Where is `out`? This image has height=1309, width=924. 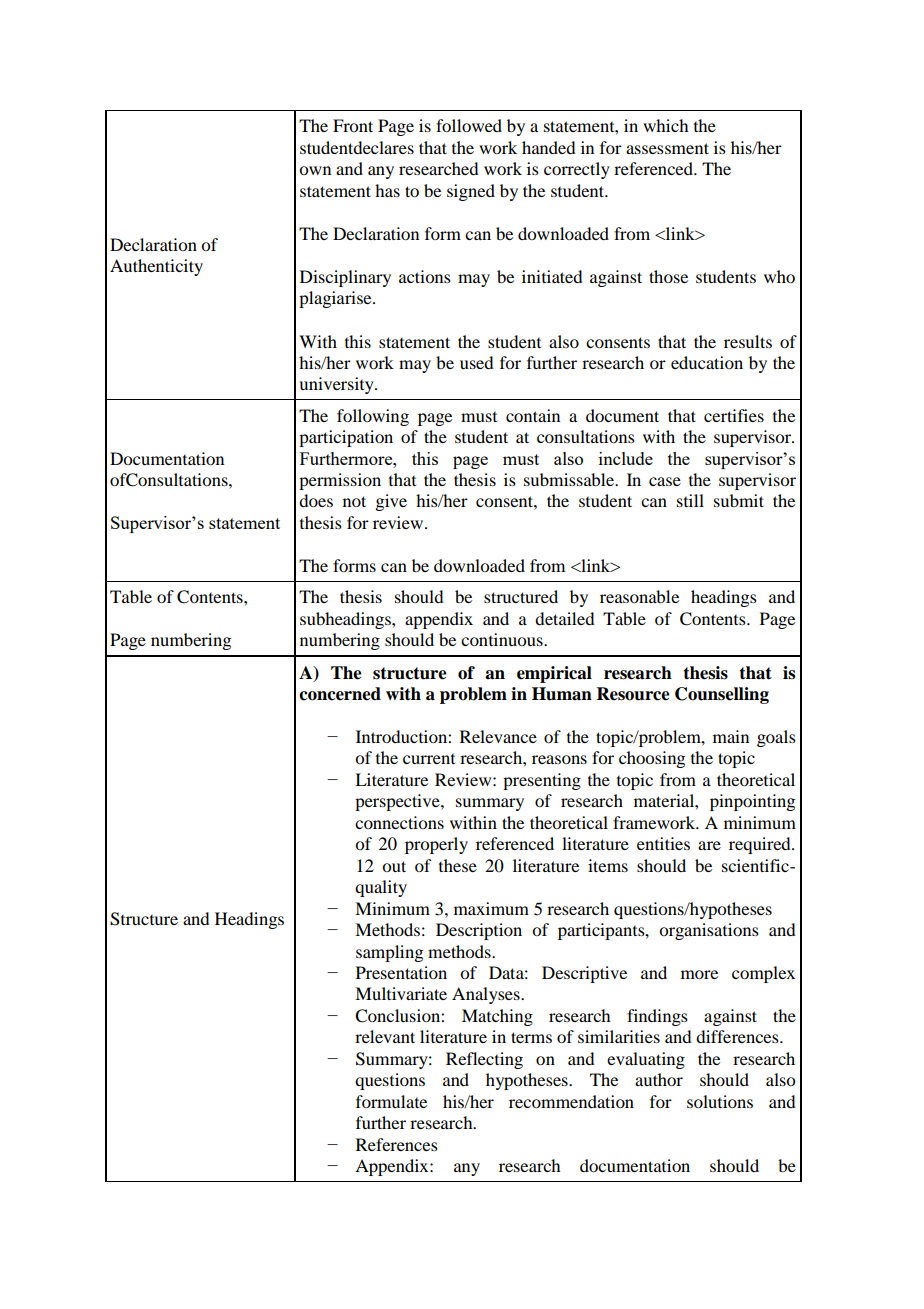 out is located at coordinates (394, 866).
